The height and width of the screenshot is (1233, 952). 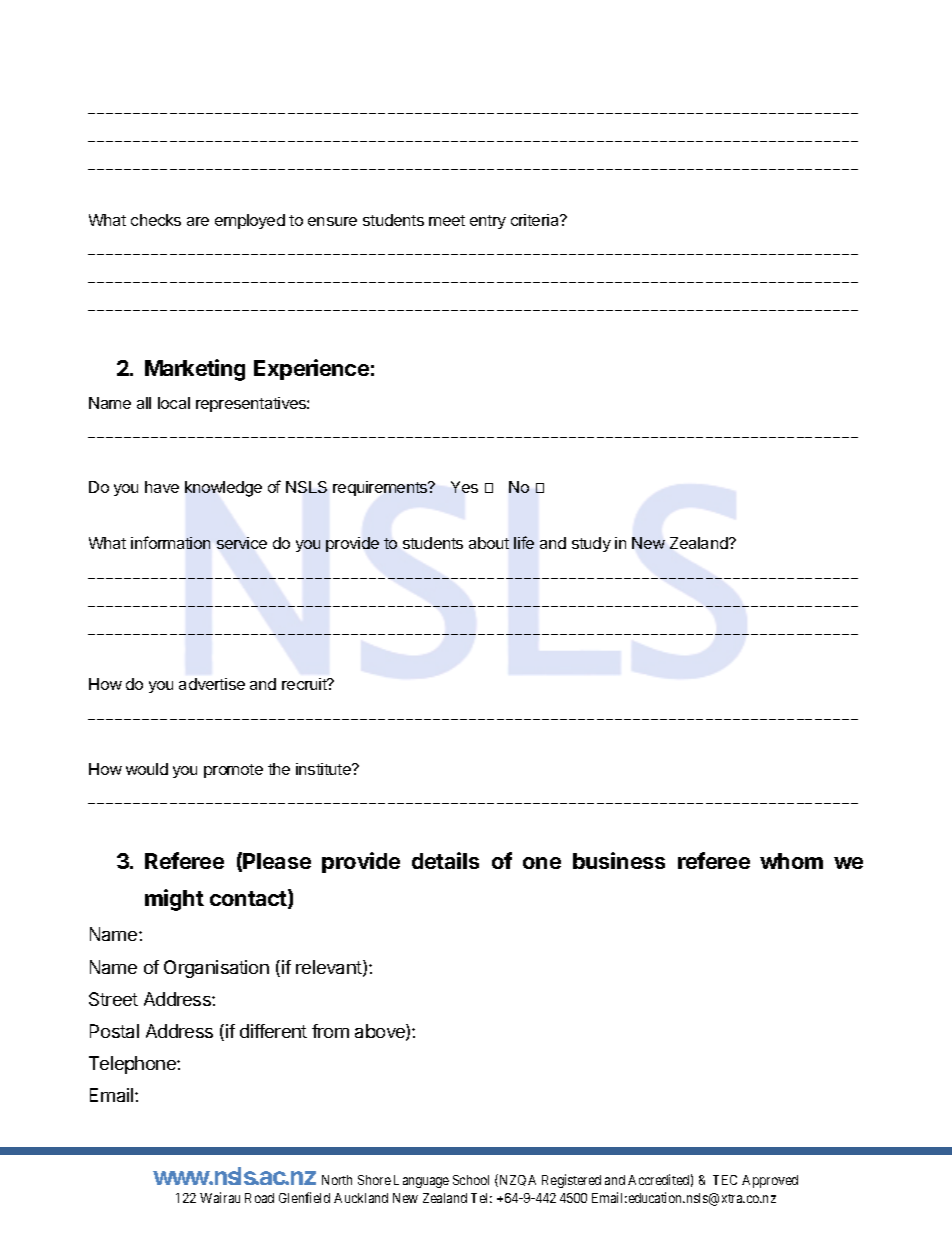 What do you see at coordinates (591, 544) in the screenshot?
I see `study` at bounding box center [591, 544].
